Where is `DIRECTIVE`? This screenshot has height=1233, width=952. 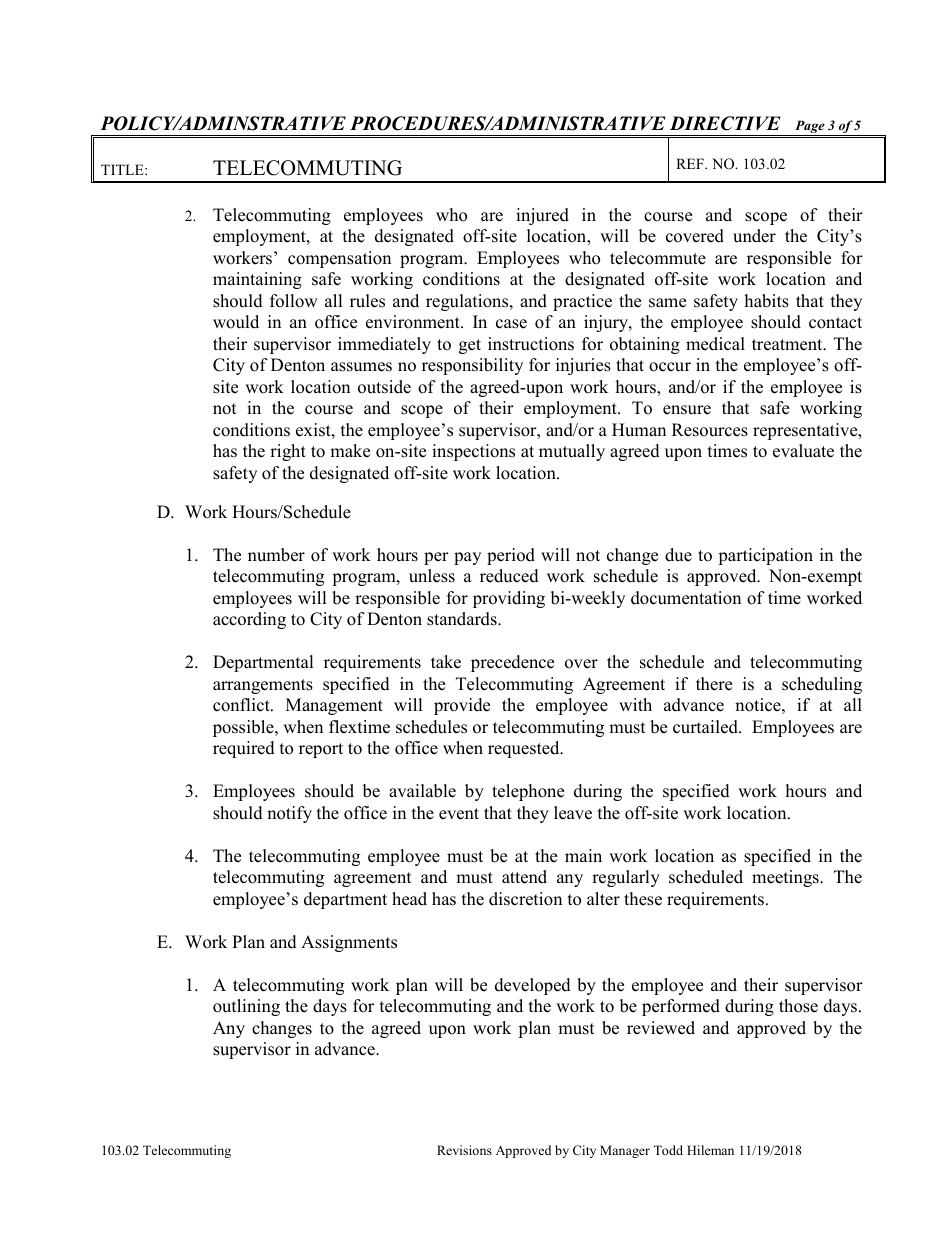 DIRECTIVE is located at coordinates (725, 123).
